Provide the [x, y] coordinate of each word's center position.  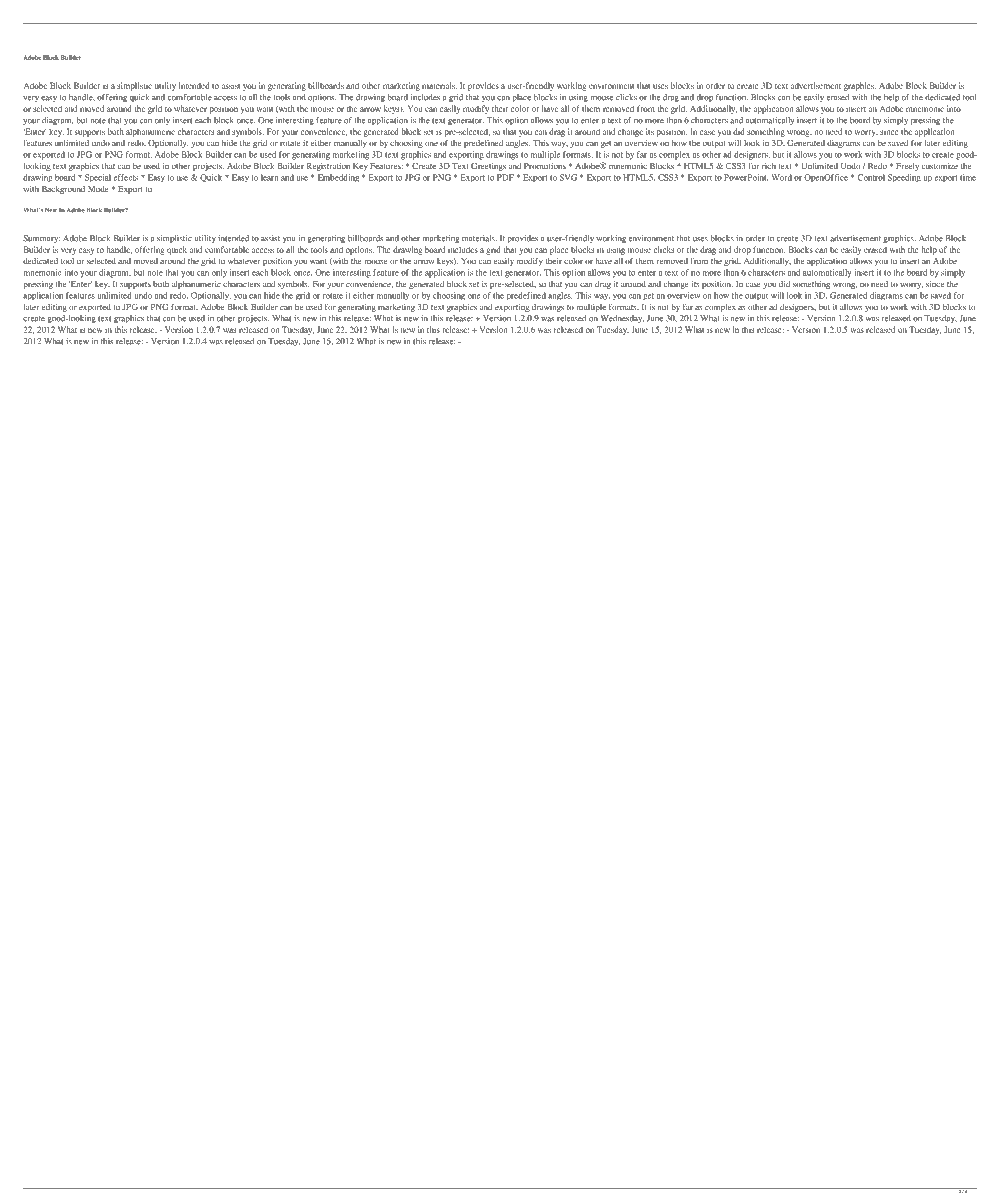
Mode [98, 189]
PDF [505, 177]
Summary [41, 239]
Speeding [904, 178]
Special [98, 178]
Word [781, 177]
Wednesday [622, 319]
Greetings [488, 167]
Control [871, 177]
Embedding [338, 178]
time [968, 177]
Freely [907, 167]
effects [125, 177]
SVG [568, 177]
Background [63, 190]
